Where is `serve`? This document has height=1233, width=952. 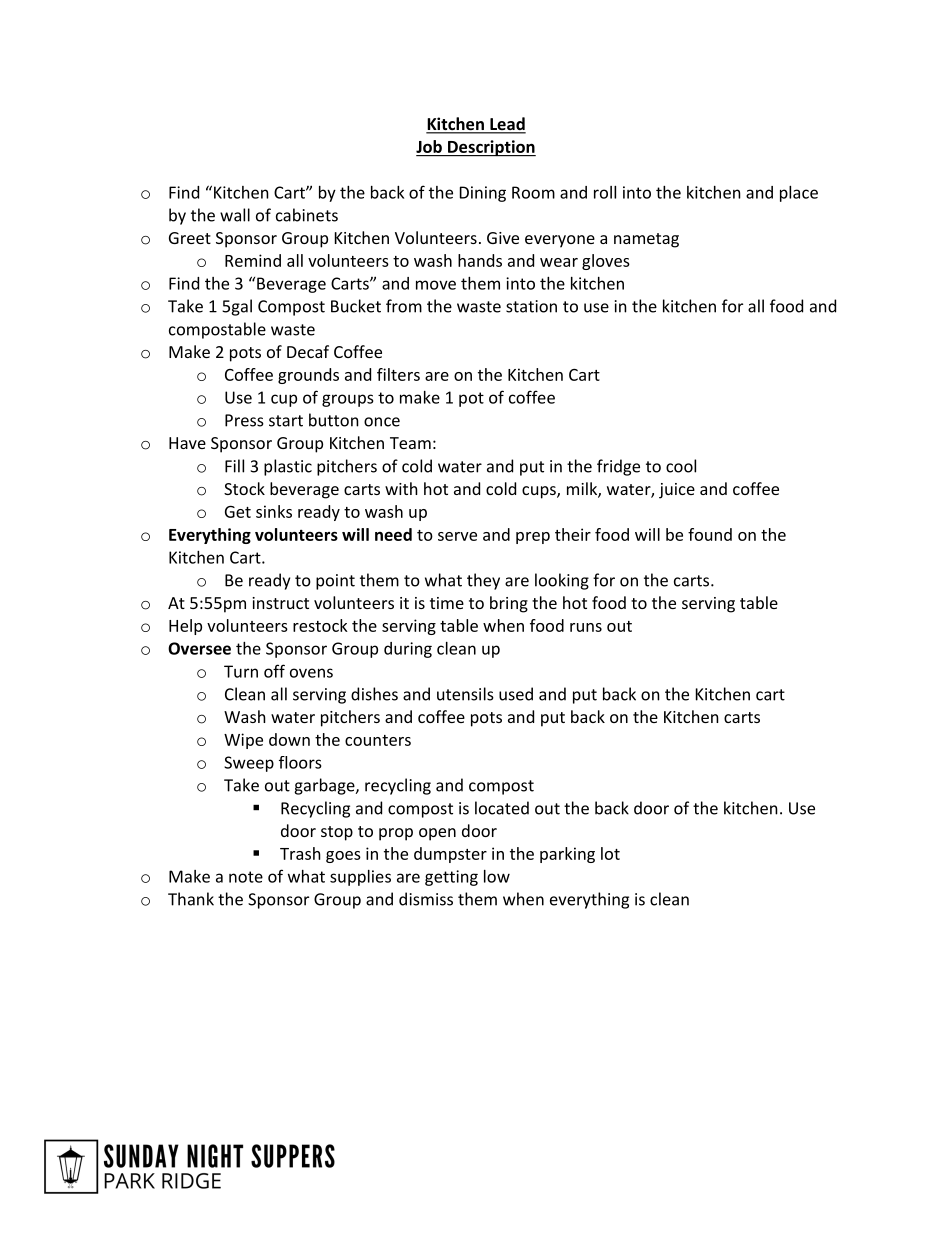 serve is located at coordinates (457, 536).
